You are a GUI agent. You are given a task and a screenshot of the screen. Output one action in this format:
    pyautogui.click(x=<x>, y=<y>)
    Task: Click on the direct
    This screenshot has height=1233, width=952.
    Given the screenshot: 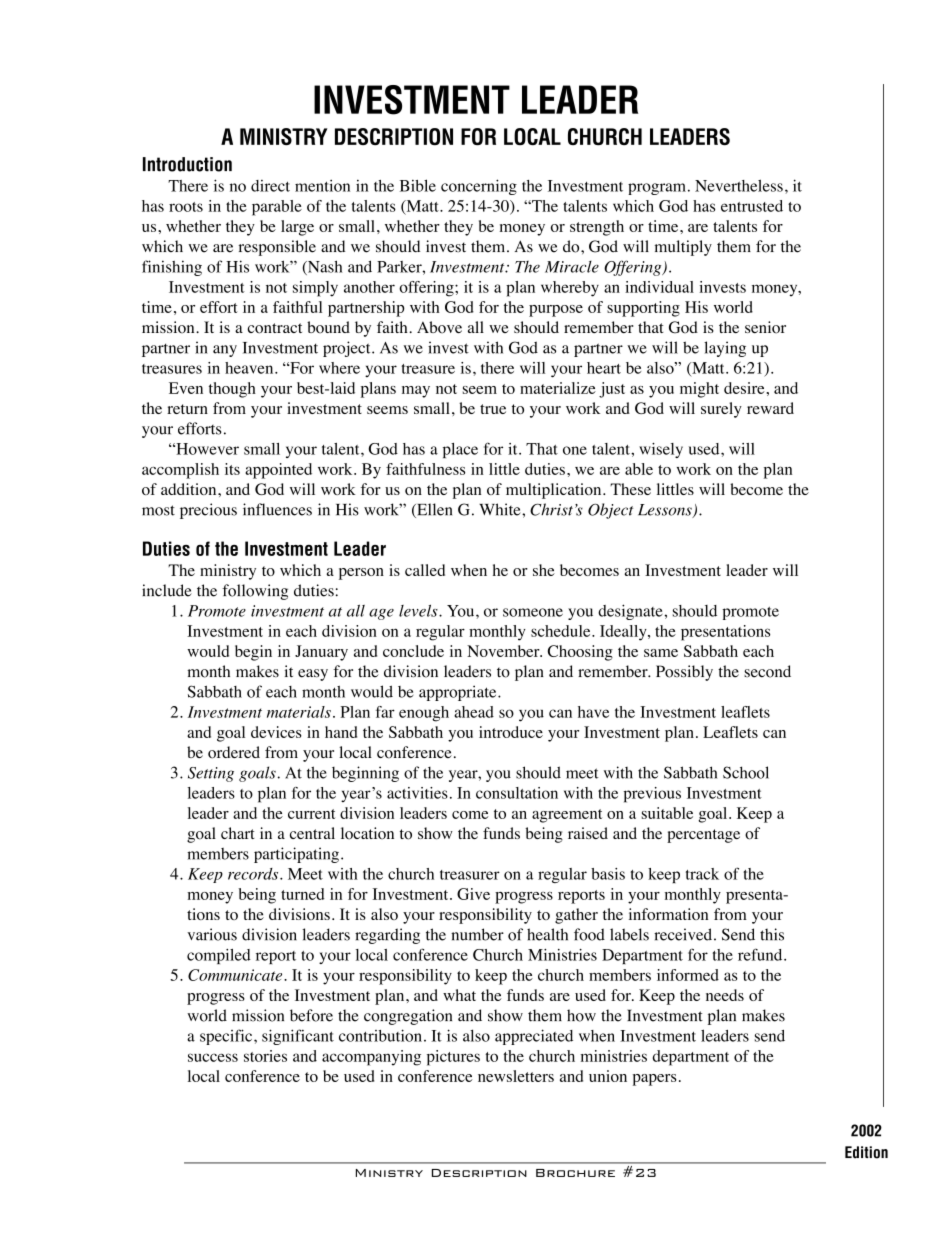 What is the action you would take?
    pyautogui.click(x=270, y=186)
